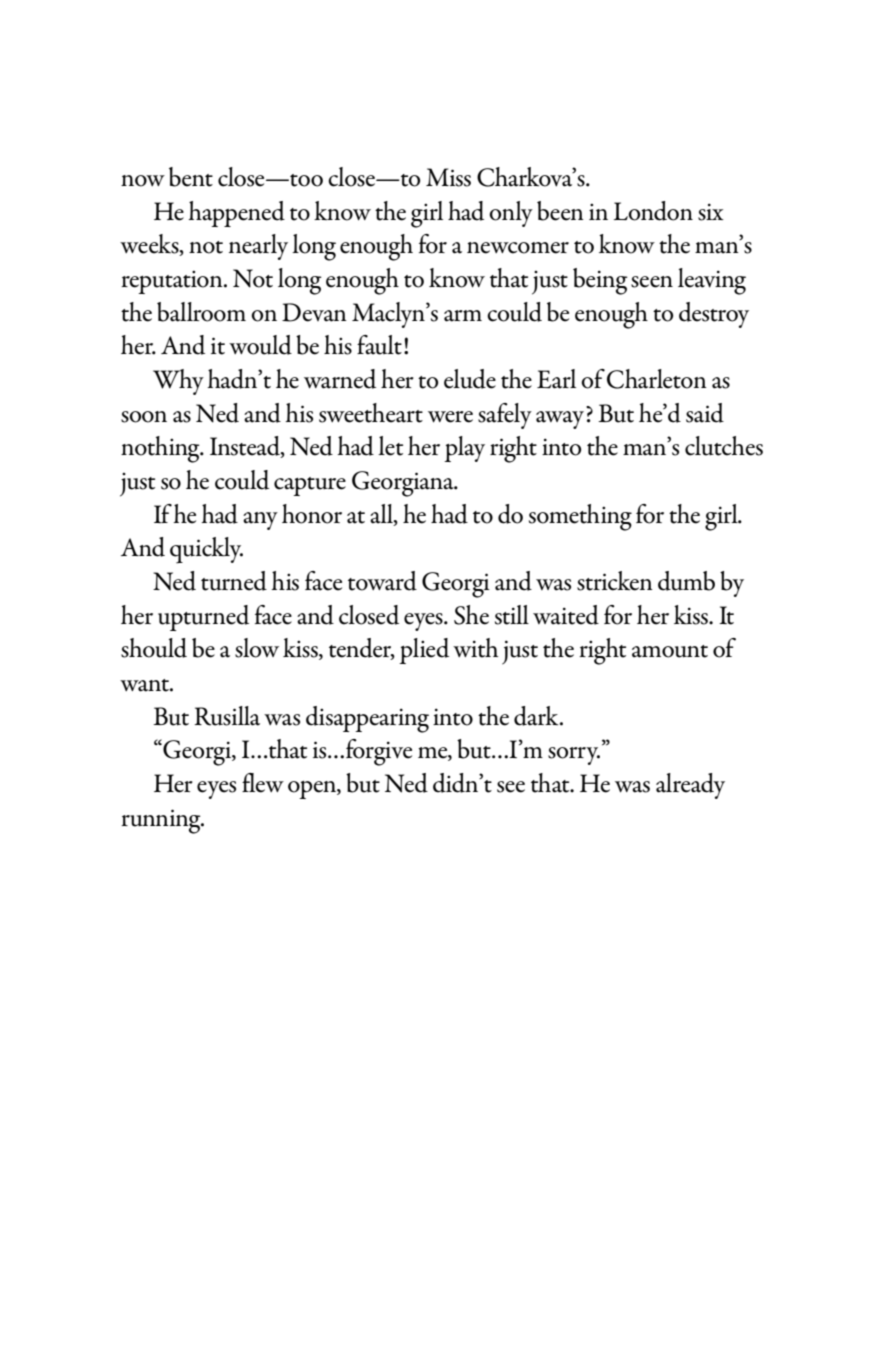  What do you see at coordinates (448, 177) in the image?
I see `Miss` at bounding box center [448, 177].
